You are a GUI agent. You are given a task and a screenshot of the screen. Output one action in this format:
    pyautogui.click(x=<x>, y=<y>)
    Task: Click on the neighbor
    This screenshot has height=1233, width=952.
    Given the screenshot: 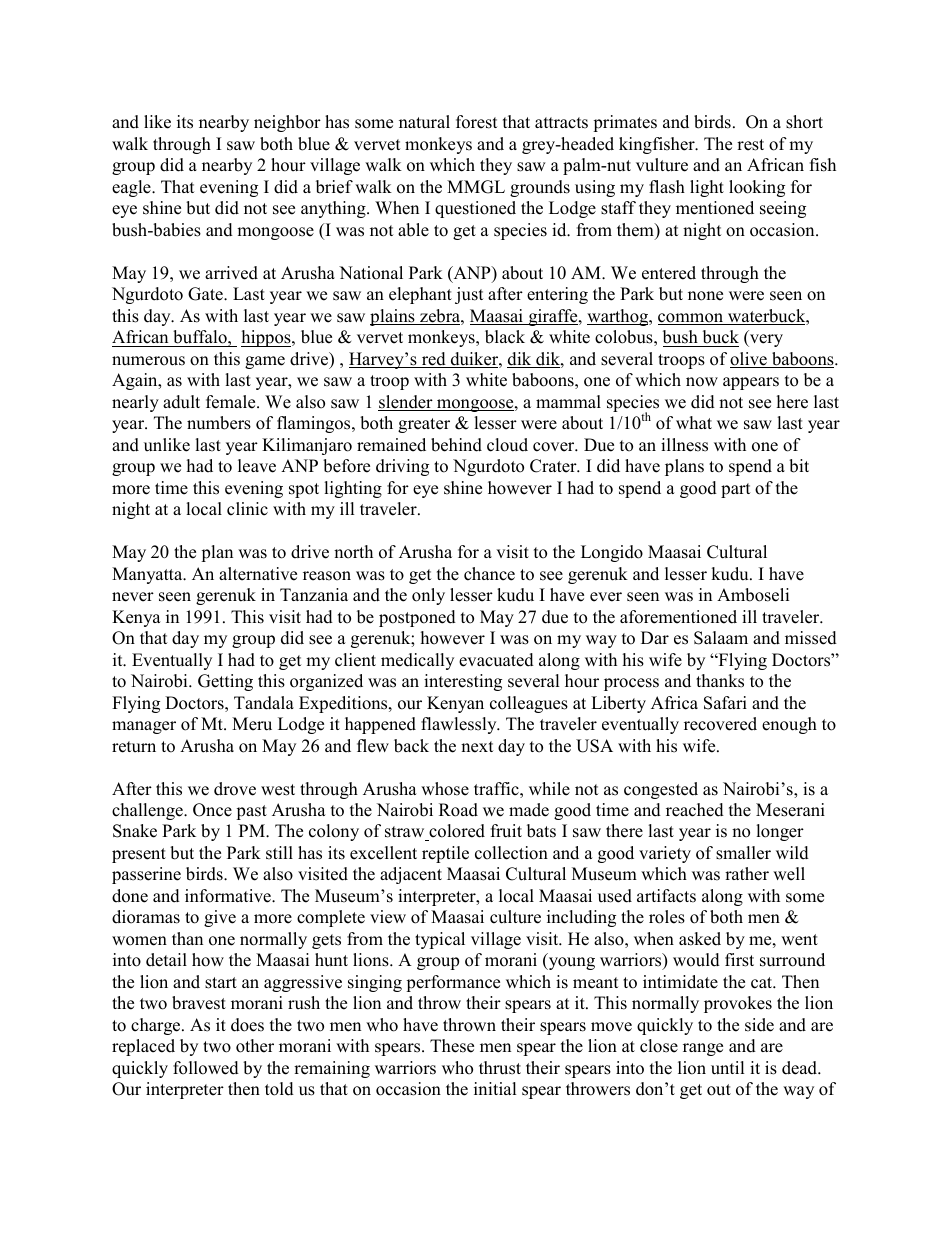 What is the action you would take?
    pyautogui.click(x=287, y=123)
